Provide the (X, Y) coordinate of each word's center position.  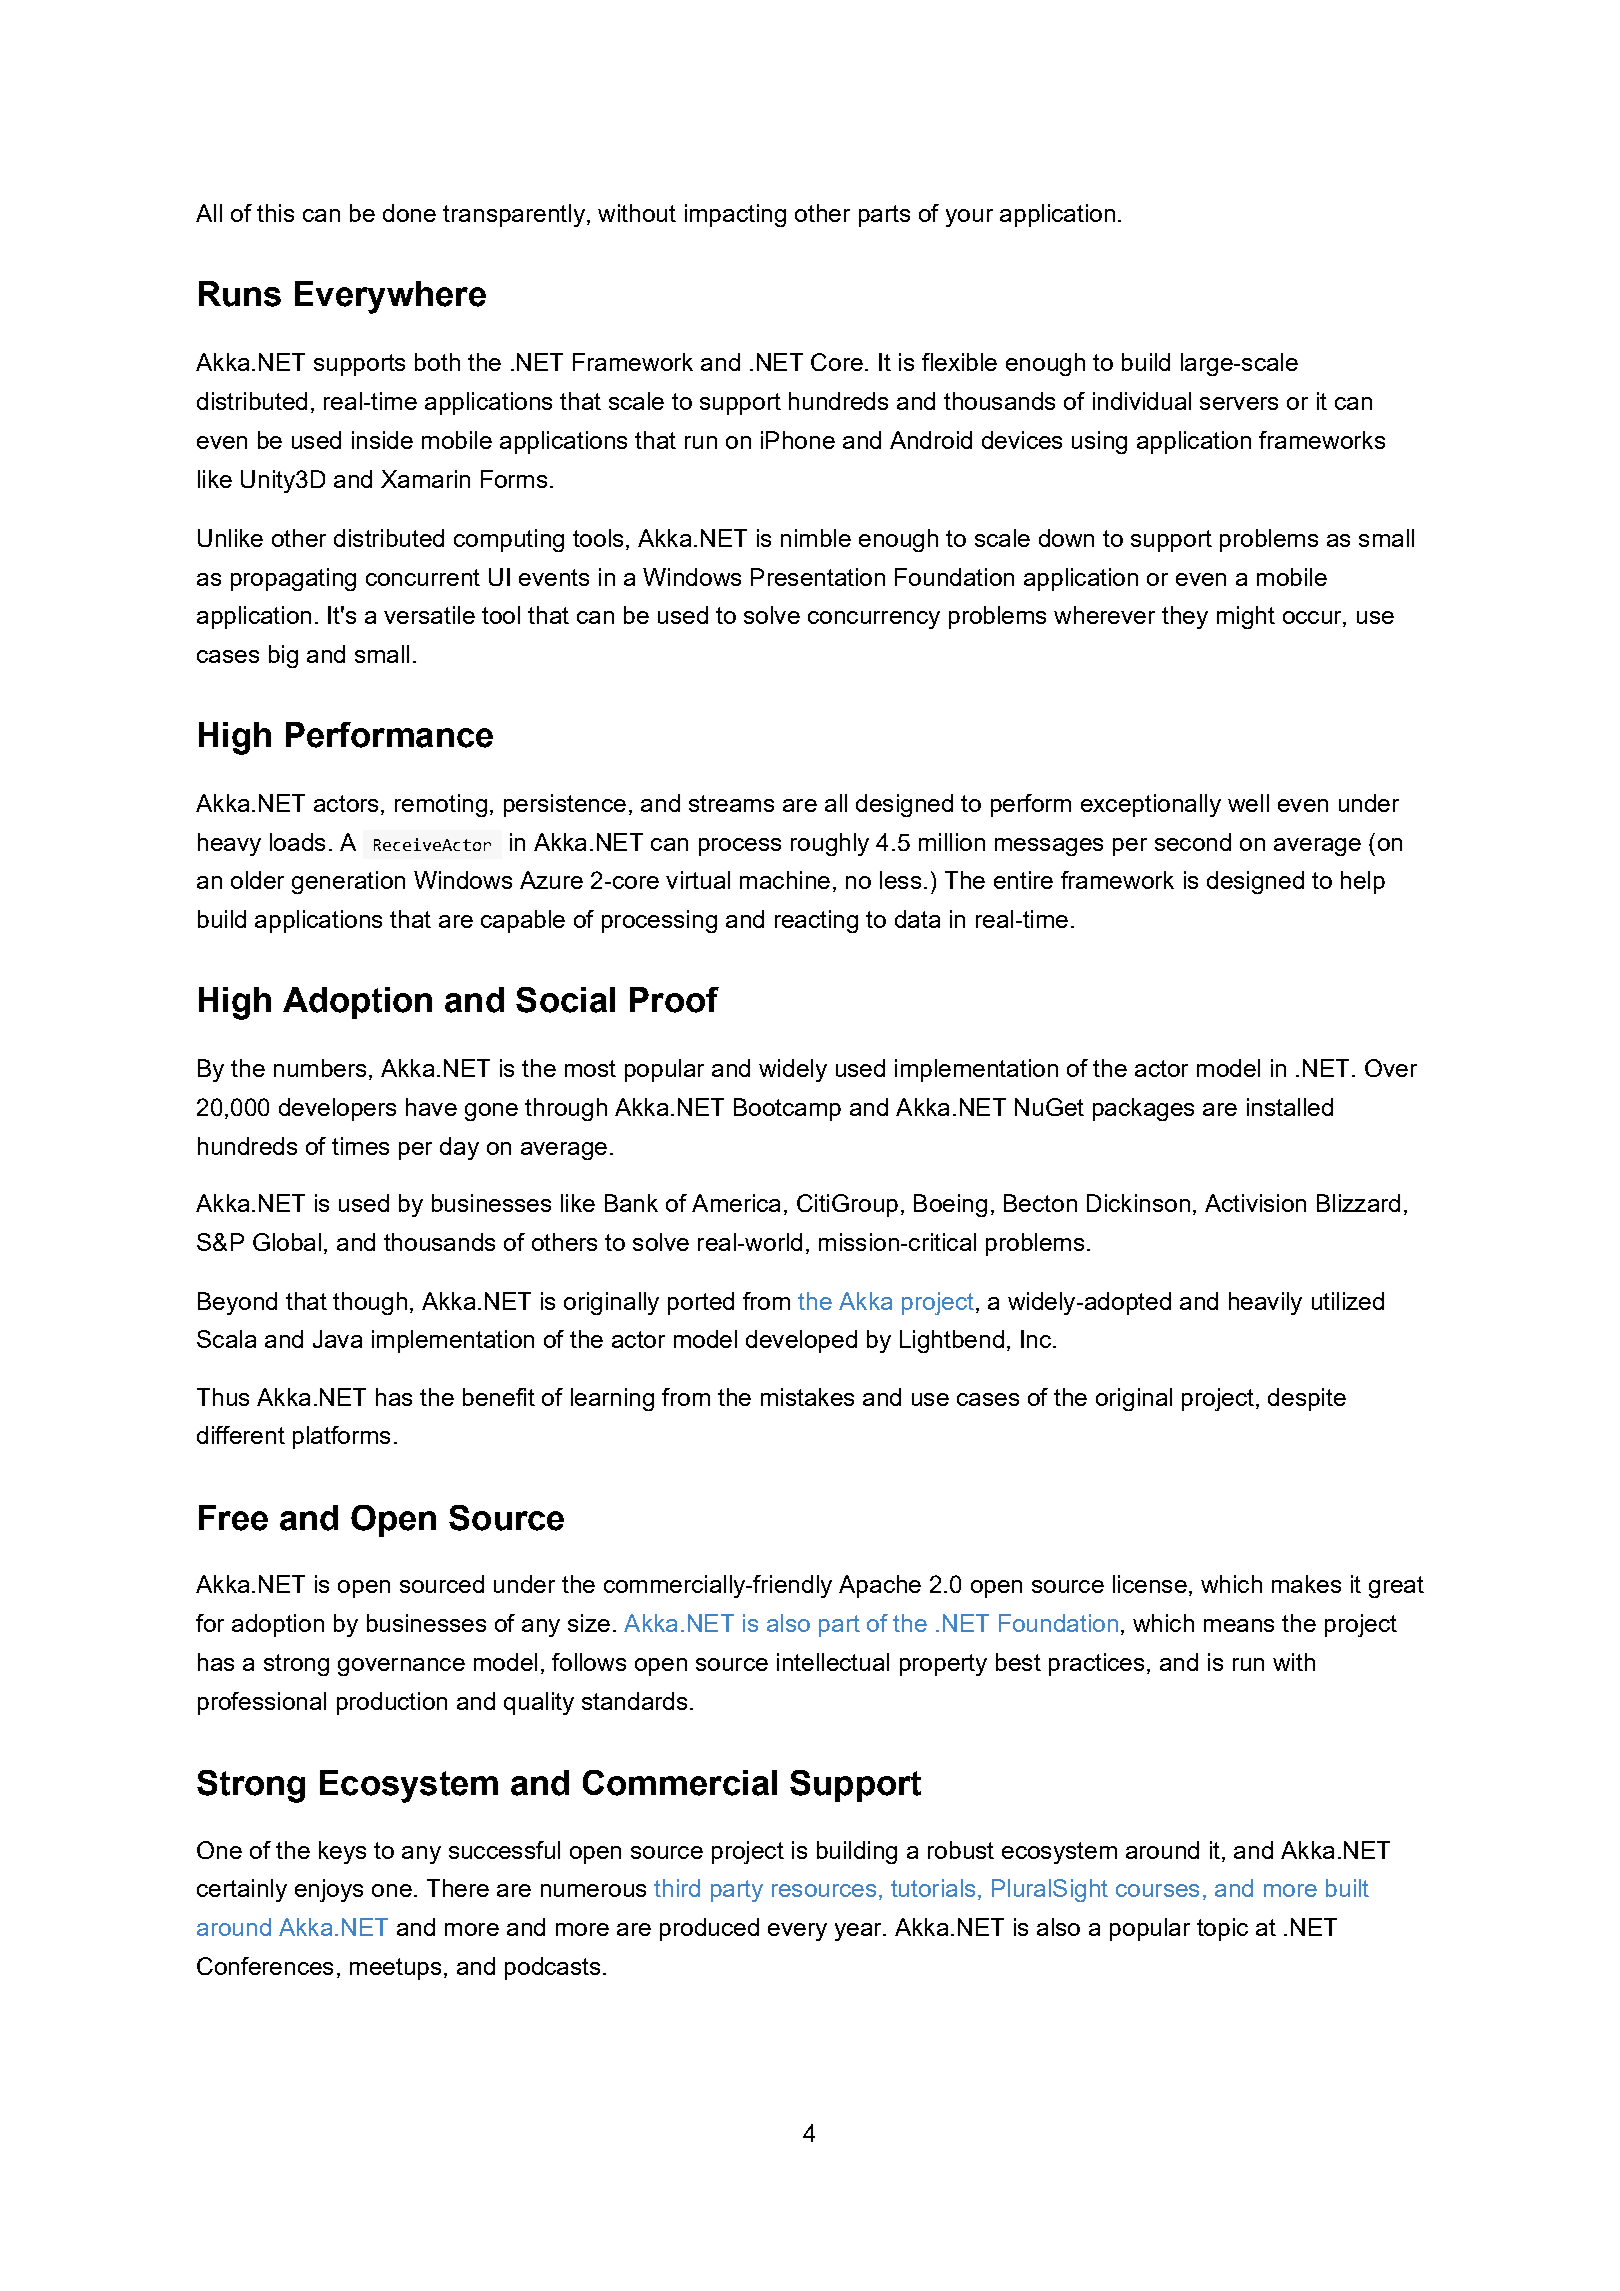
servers (1239, 403)
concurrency (874, 620)
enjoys (329, 1890)
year (859, 1932)
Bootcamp (787, 1109)
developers (337, 1109)
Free (233, 1518)
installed (1290, 1107)
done (409, 213)
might (1246, 617)
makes (1306, 1584)
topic (1222, 1929)
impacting (735, 215)
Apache (880, 1586)
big (283, 656)
